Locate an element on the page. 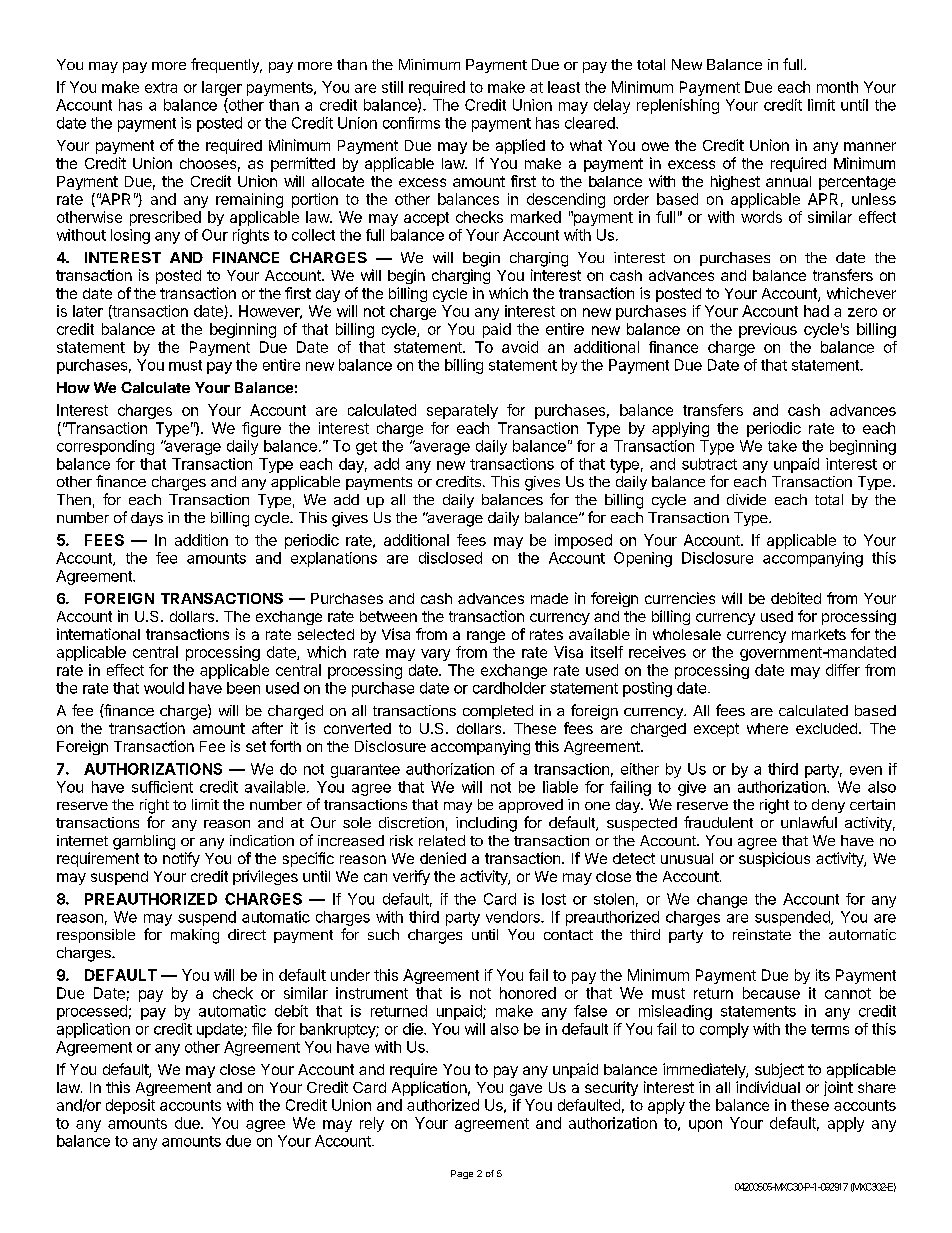 The image size is (952, 1233). extra is located at coordinates (161, 87).
